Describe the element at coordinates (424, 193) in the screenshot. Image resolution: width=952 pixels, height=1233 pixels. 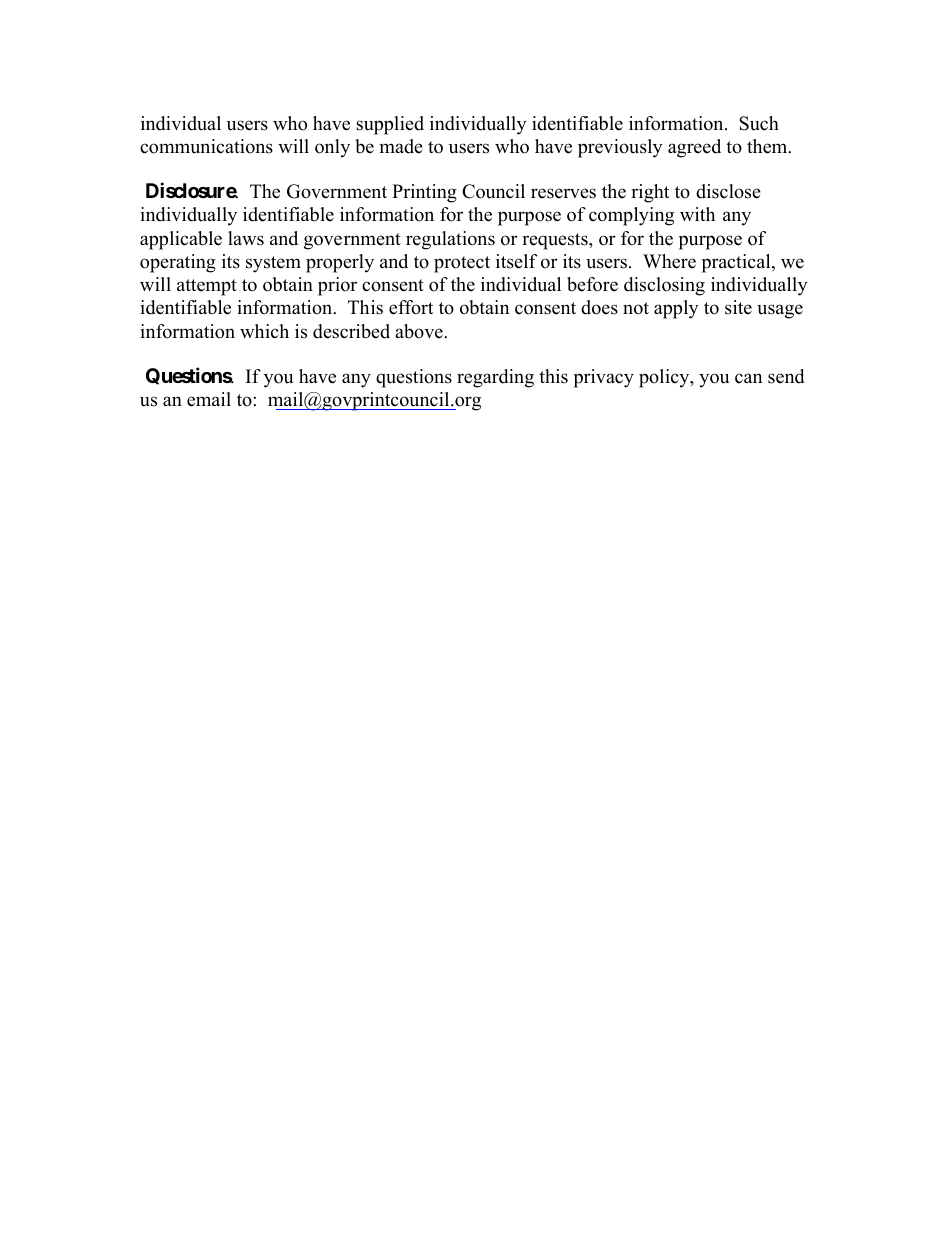
I see `Printing` at that location.
